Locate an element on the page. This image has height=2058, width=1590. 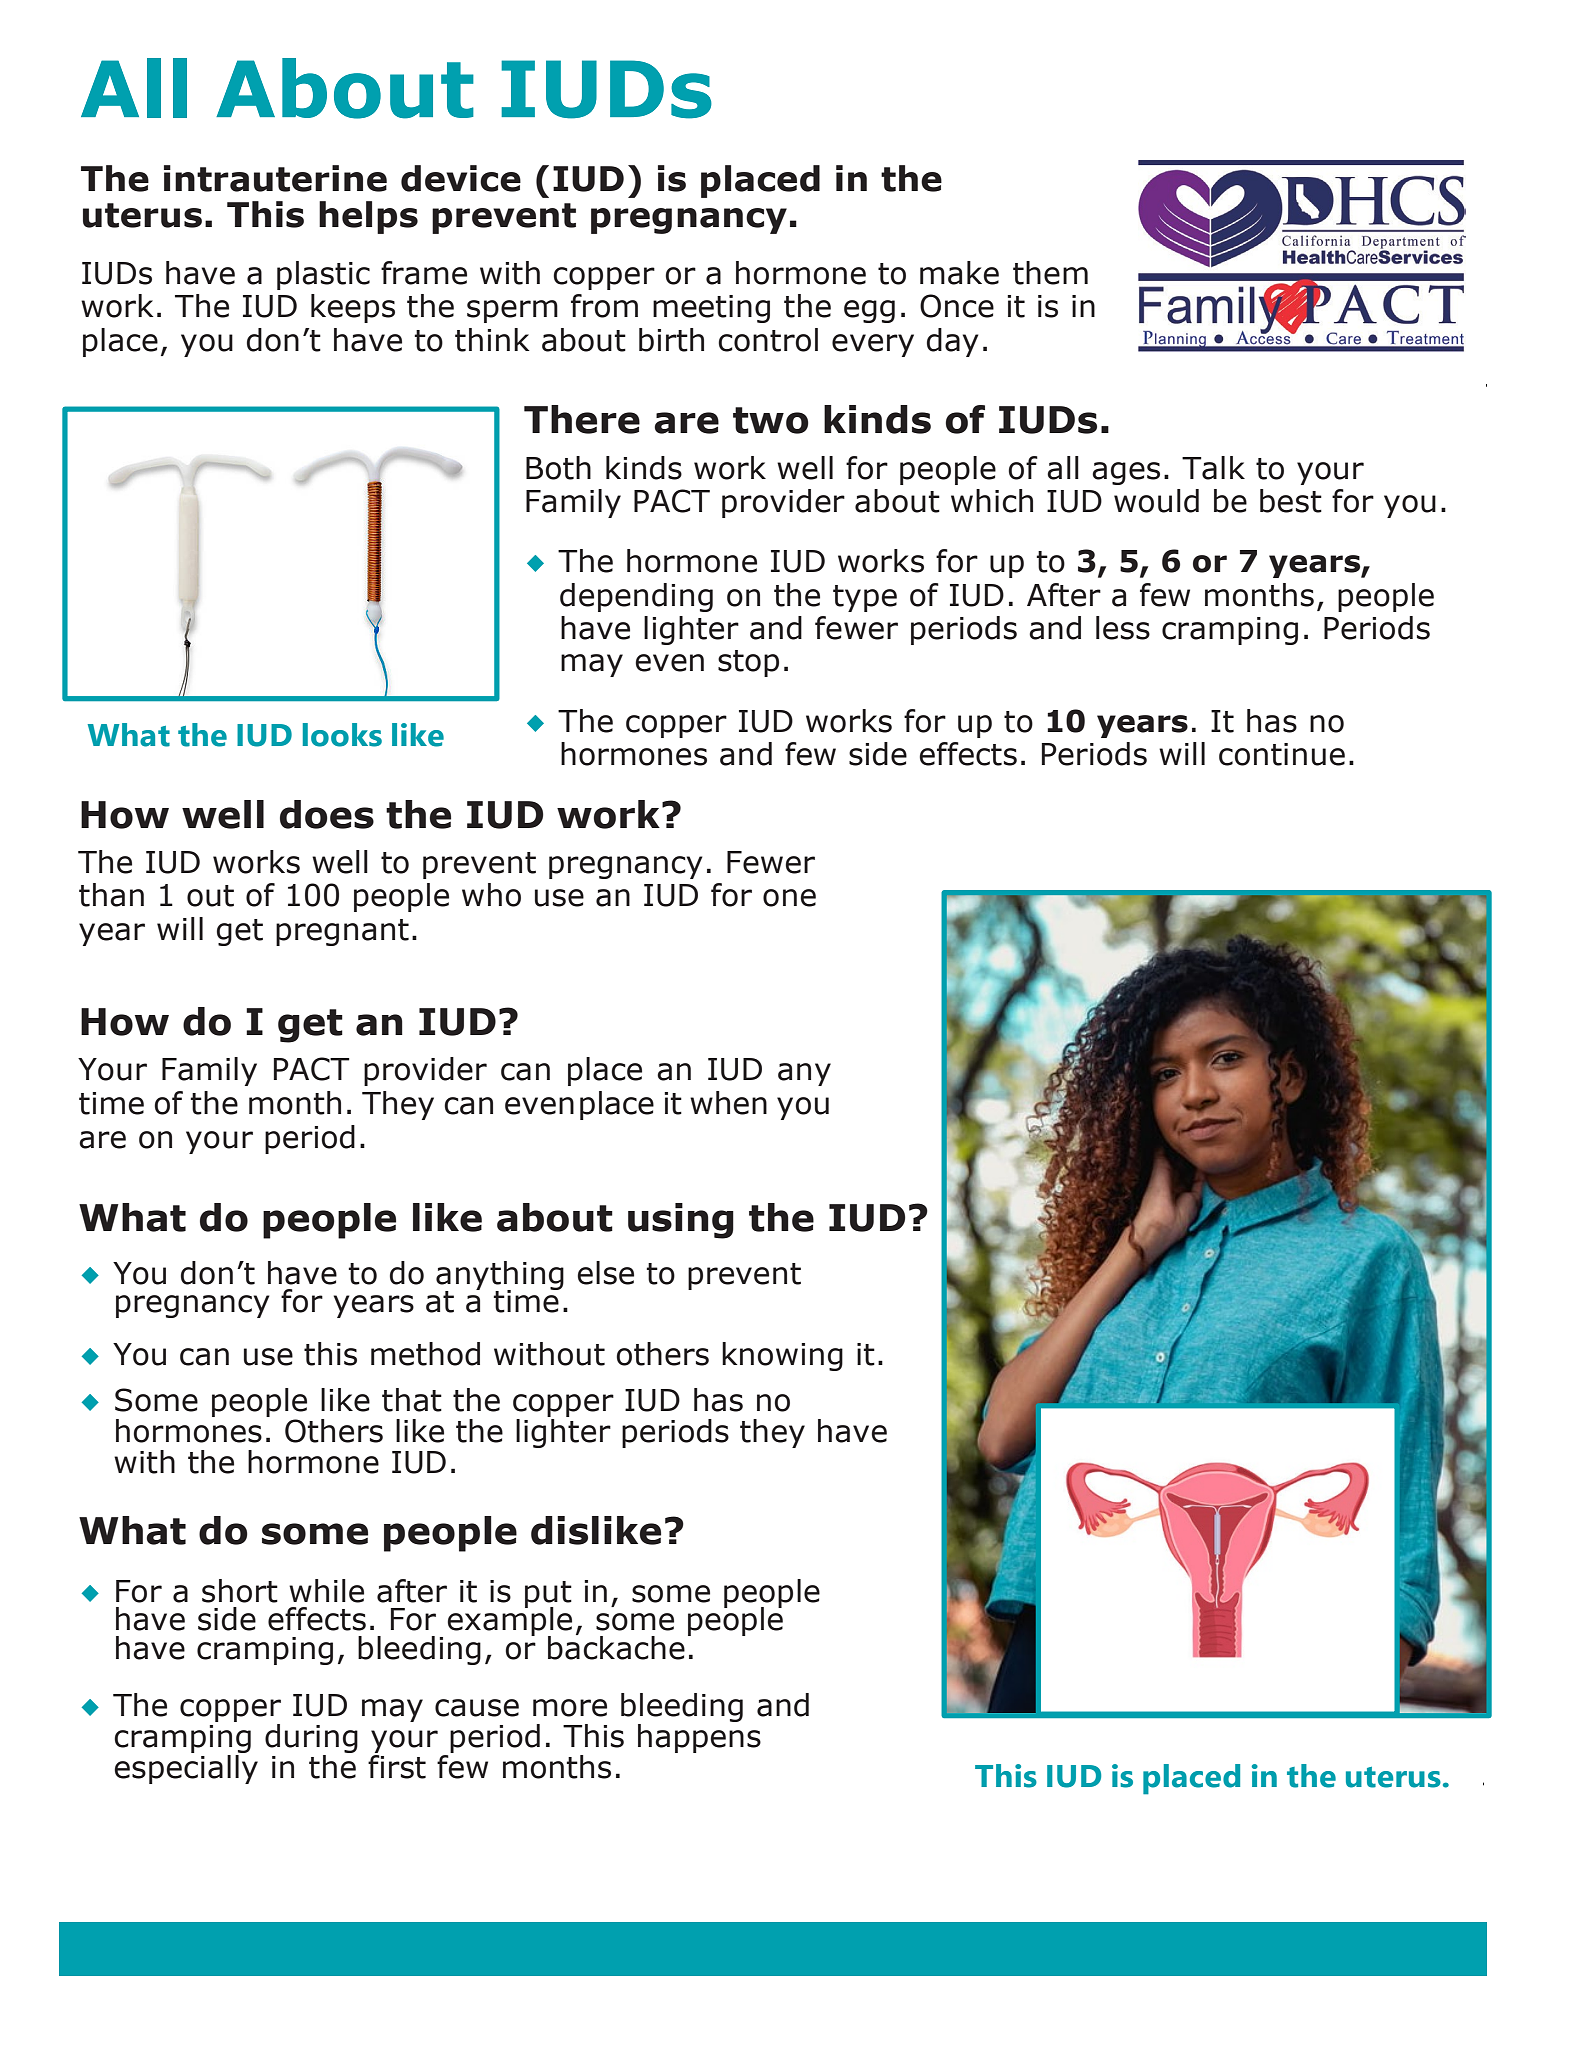
using is located at coordinates (681, 1221).
